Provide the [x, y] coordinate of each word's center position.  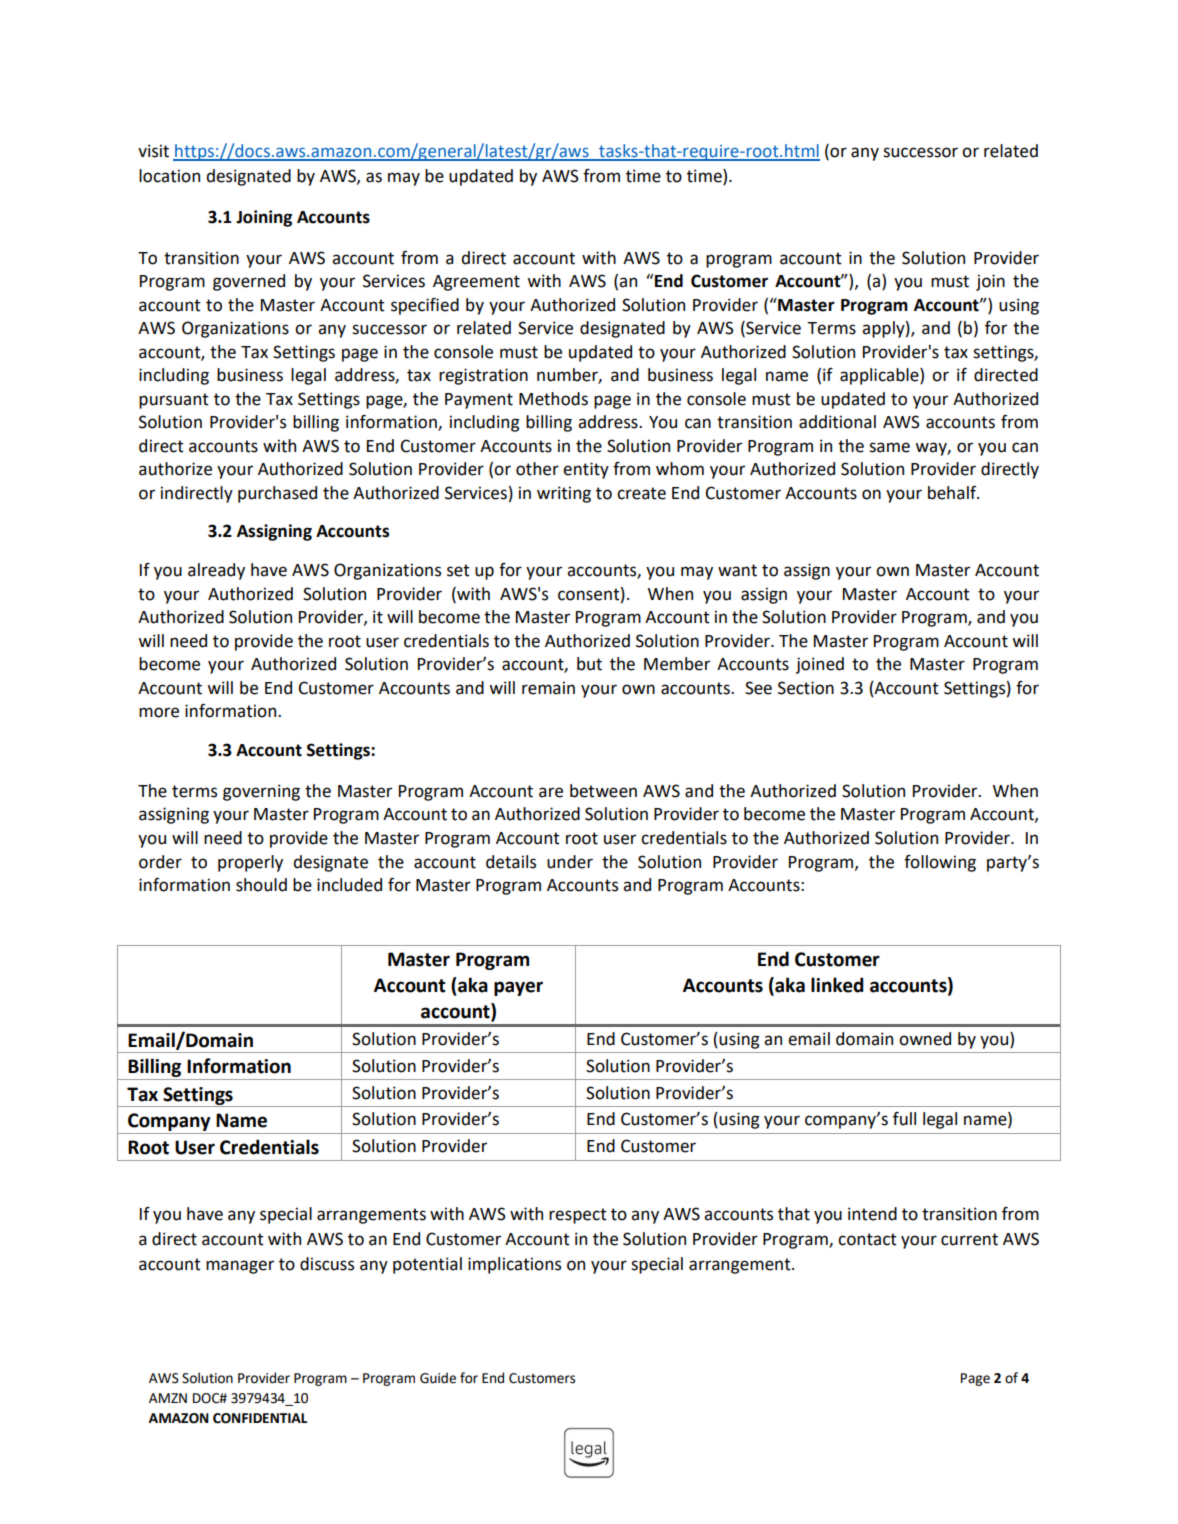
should [261, 885]
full [904, 1119]
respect [578, 1216]
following [940, 863]
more [159, 712]
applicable [880, 376]
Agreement [476, 283]
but [589, 664]
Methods [553, 399]
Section [806, 688]
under [570, 862]
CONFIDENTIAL [260, 1418]
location [169, 176]
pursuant [174, 401]
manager [240, 1267]
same [889, 447]
